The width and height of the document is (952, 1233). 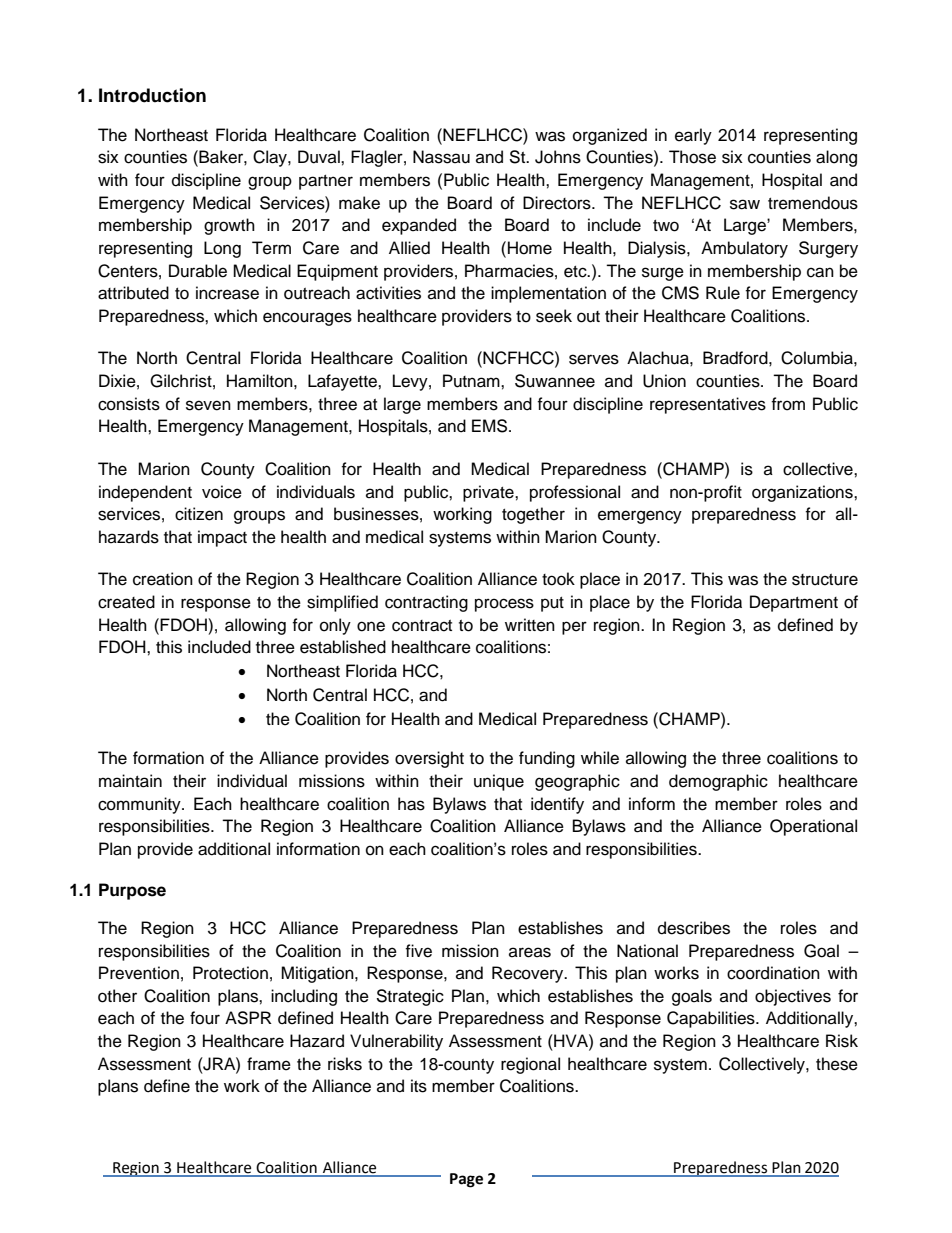 What do you see at coordinates (530, 952) in the document?
I see `areas` at bounding box center [530, 952].
